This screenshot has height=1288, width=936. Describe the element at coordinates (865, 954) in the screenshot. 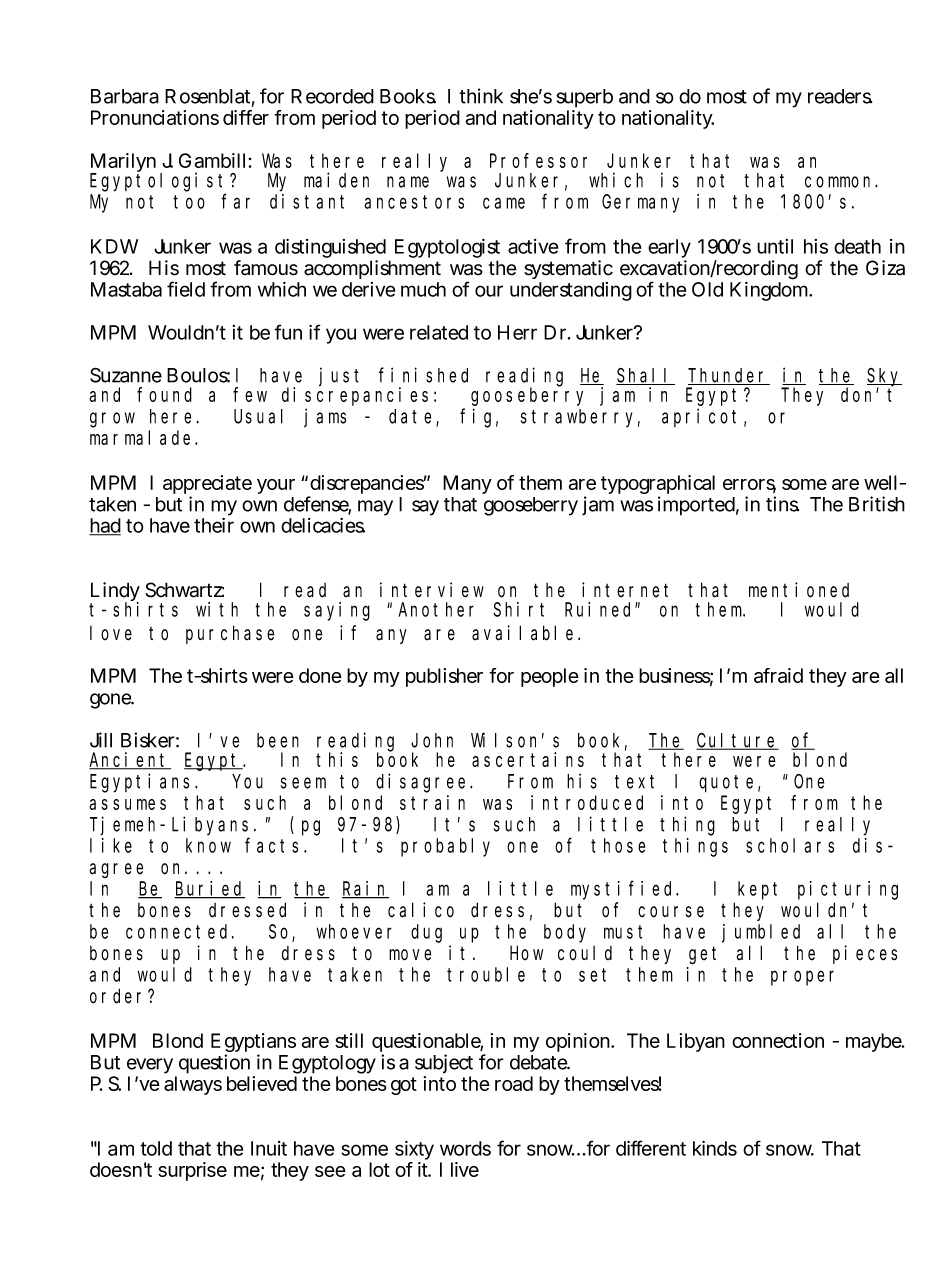

I see `pieces` at that location.
